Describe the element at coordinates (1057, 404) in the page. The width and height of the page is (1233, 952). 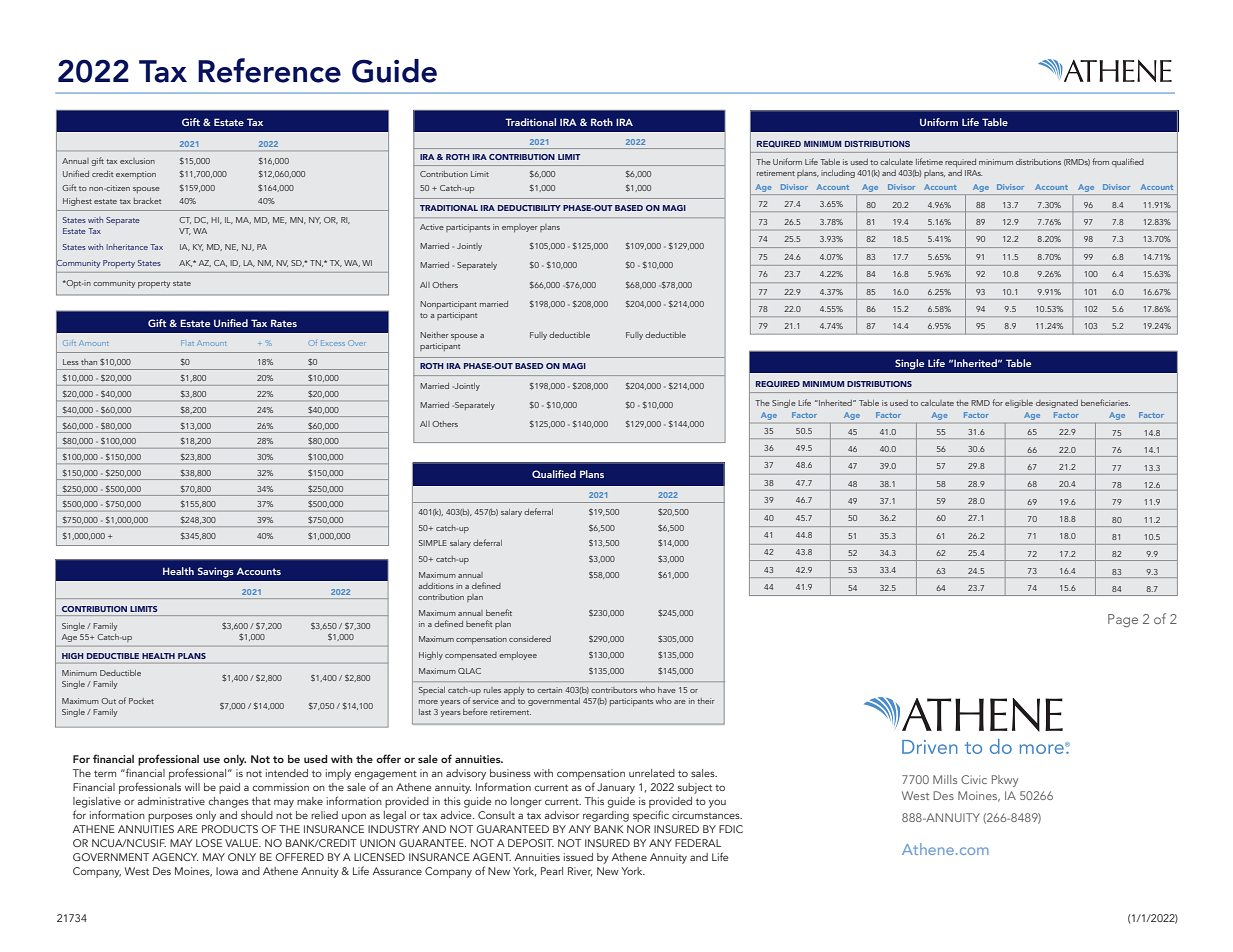
I see `designated` at that location.
